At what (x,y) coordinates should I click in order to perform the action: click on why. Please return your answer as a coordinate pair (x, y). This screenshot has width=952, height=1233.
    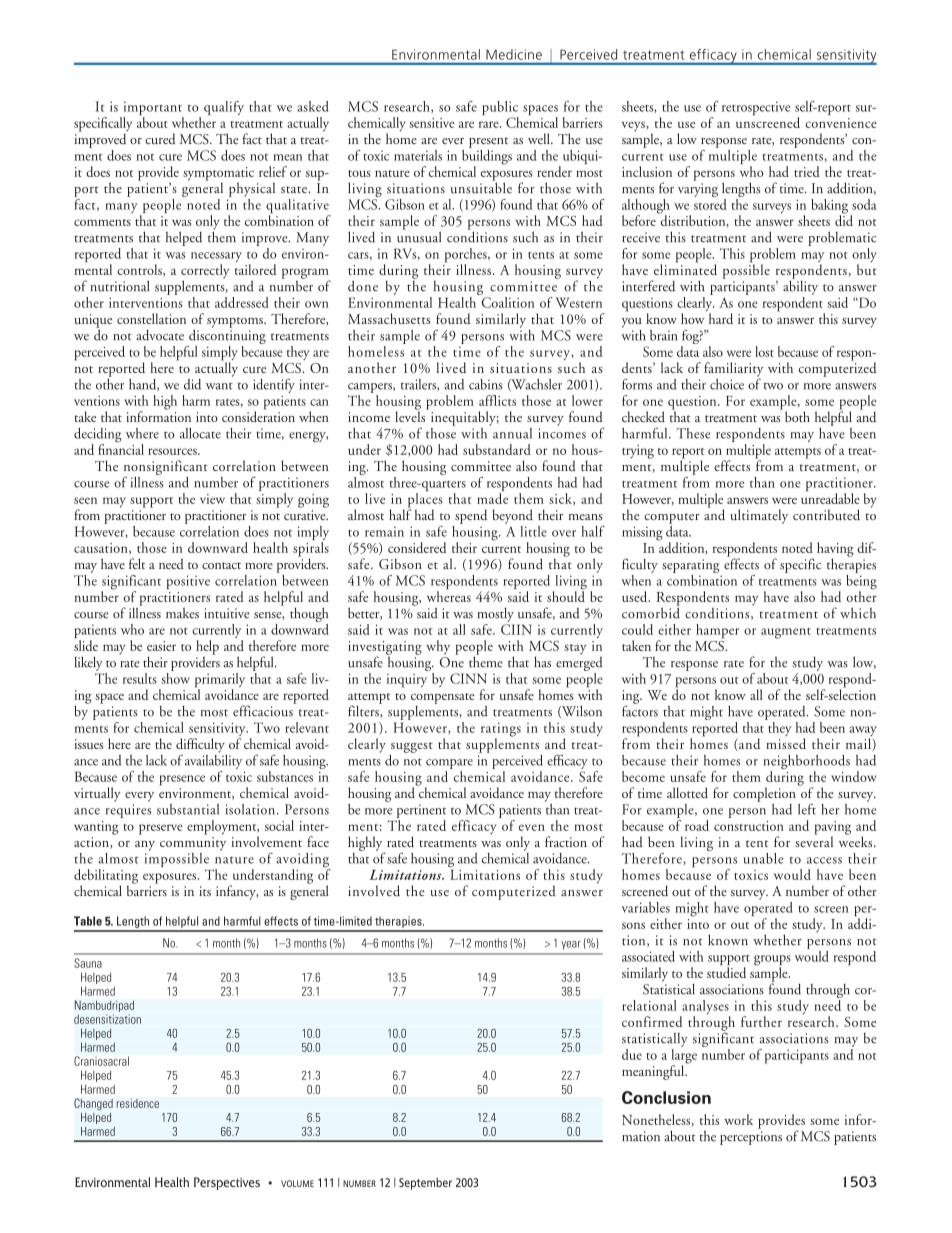
    Looking at the image, I should click on (438, 647).
